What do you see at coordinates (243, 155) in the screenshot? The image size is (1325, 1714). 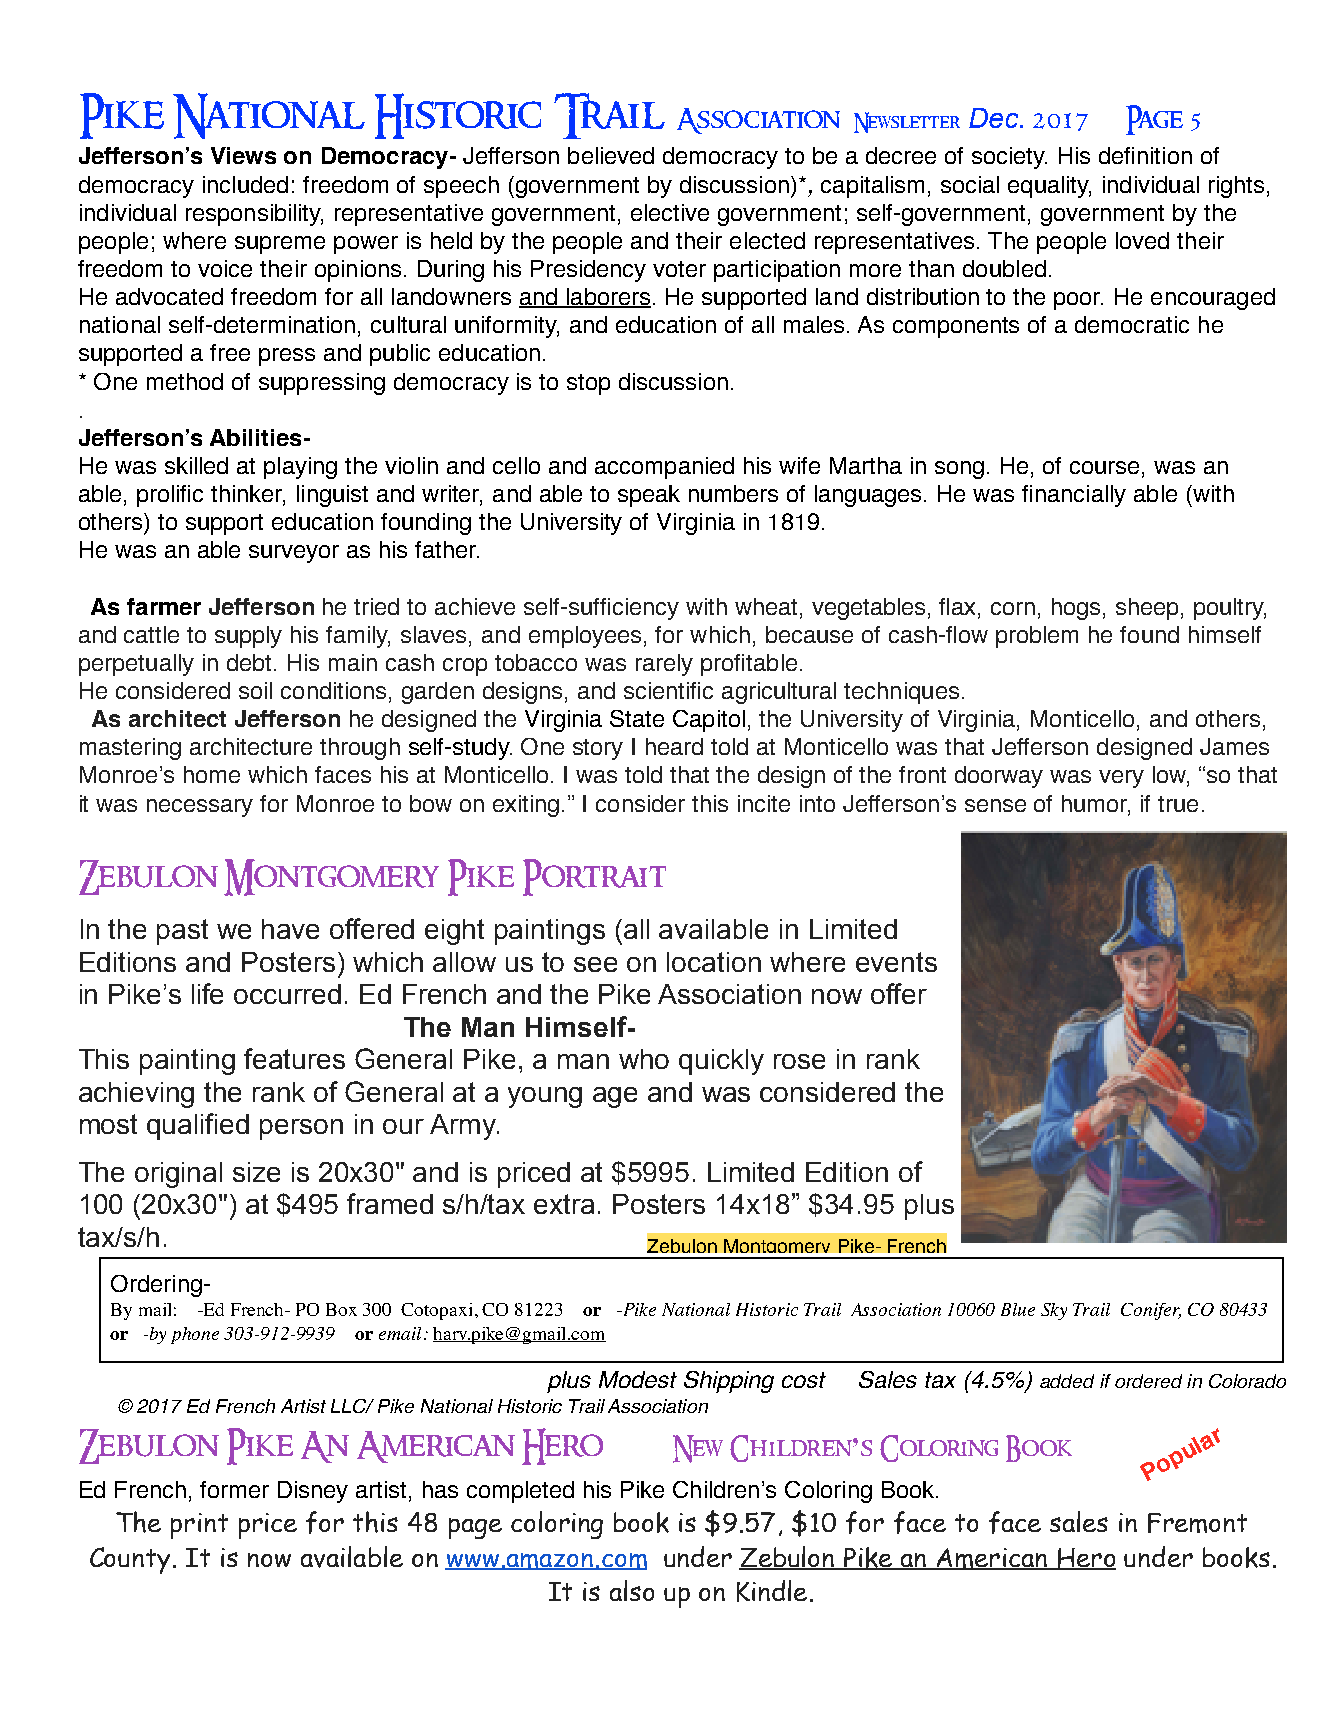 I see `Views` at bounding box center [243, 155].
